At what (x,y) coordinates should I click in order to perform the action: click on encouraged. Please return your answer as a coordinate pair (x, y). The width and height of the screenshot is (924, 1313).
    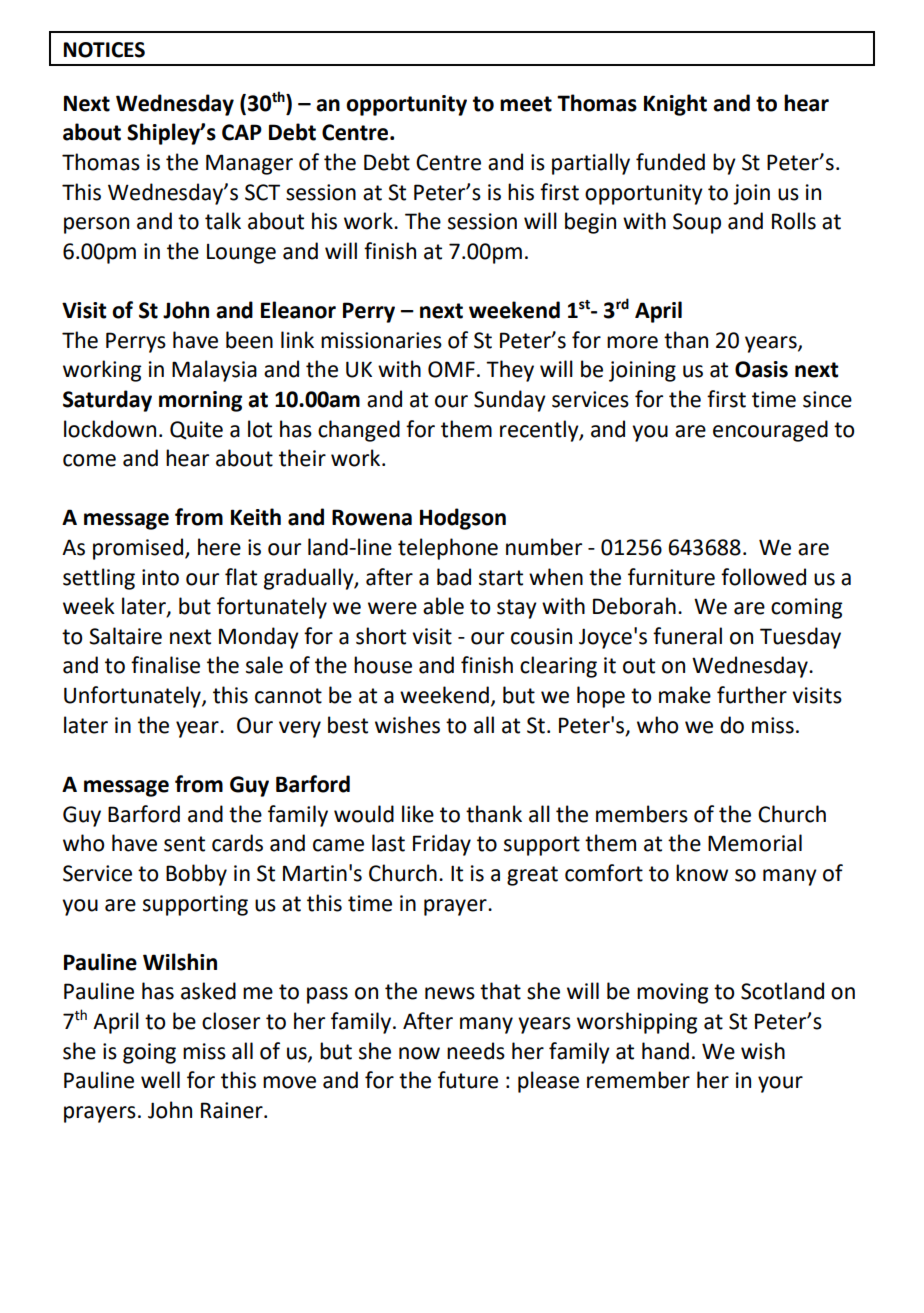
    Looking at the image, I should click on (770, 431).
